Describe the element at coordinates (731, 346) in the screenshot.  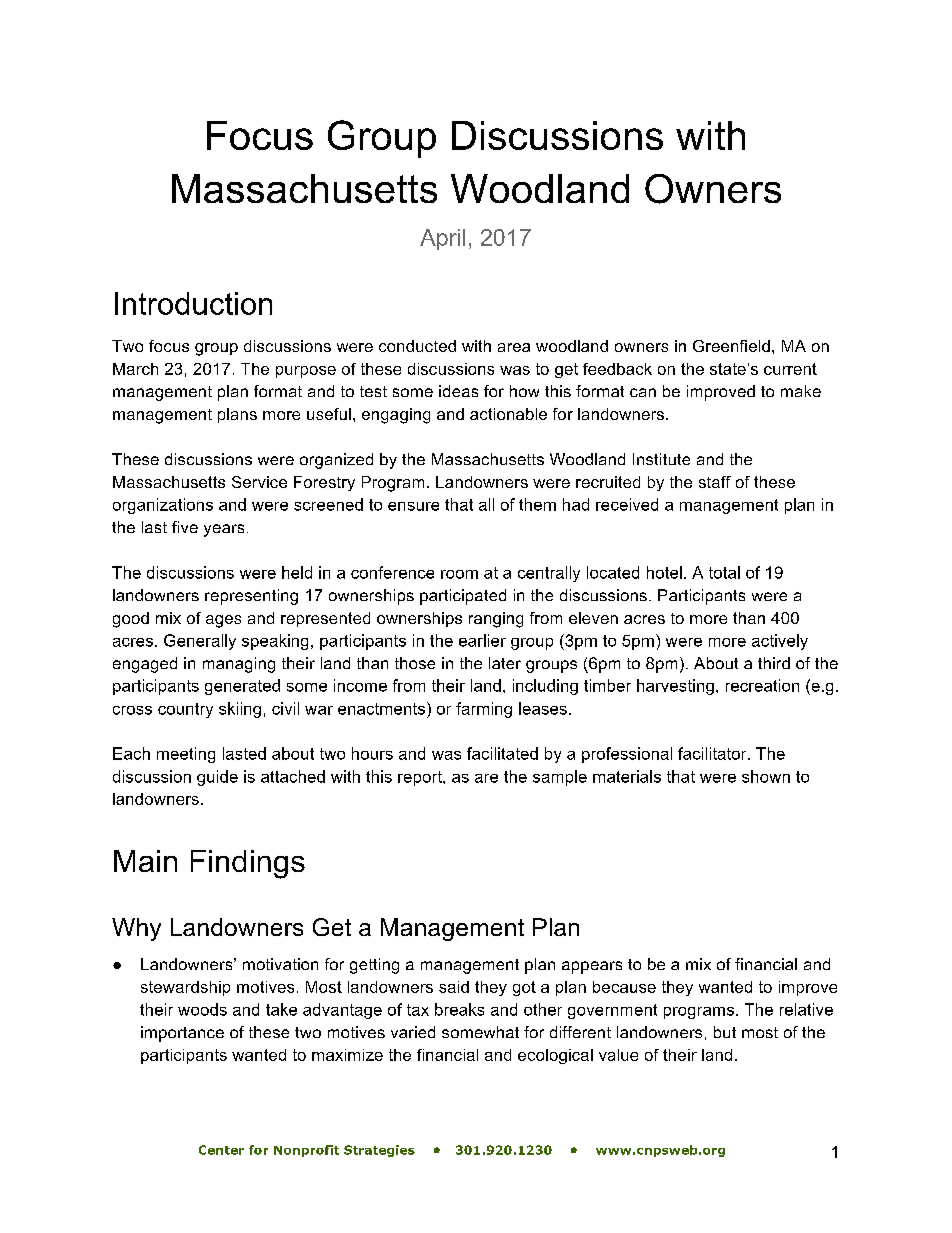
I see `Greenfield` at that location.
